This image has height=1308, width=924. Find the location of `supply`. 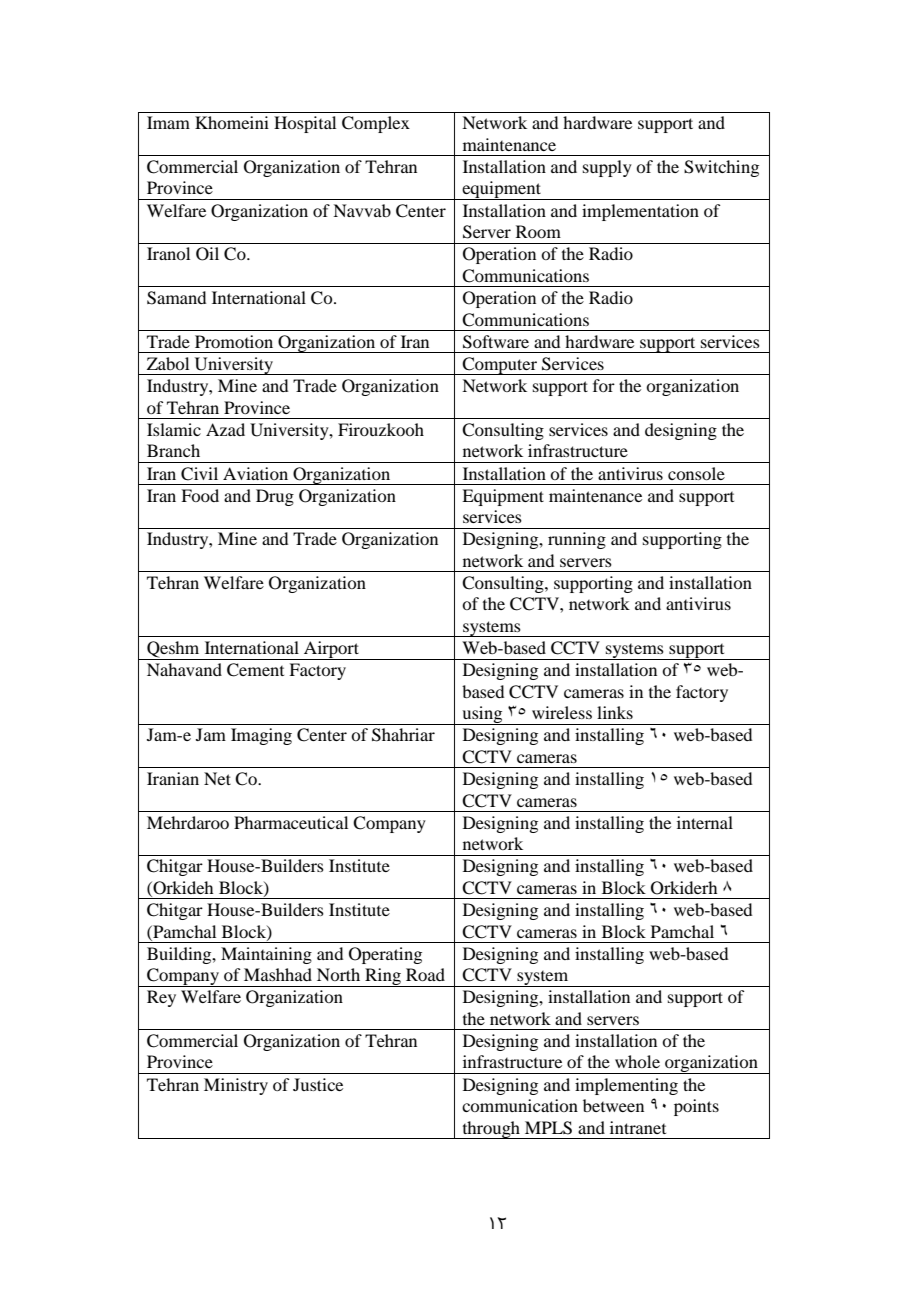

supply is located at coordinates (607, 168).
